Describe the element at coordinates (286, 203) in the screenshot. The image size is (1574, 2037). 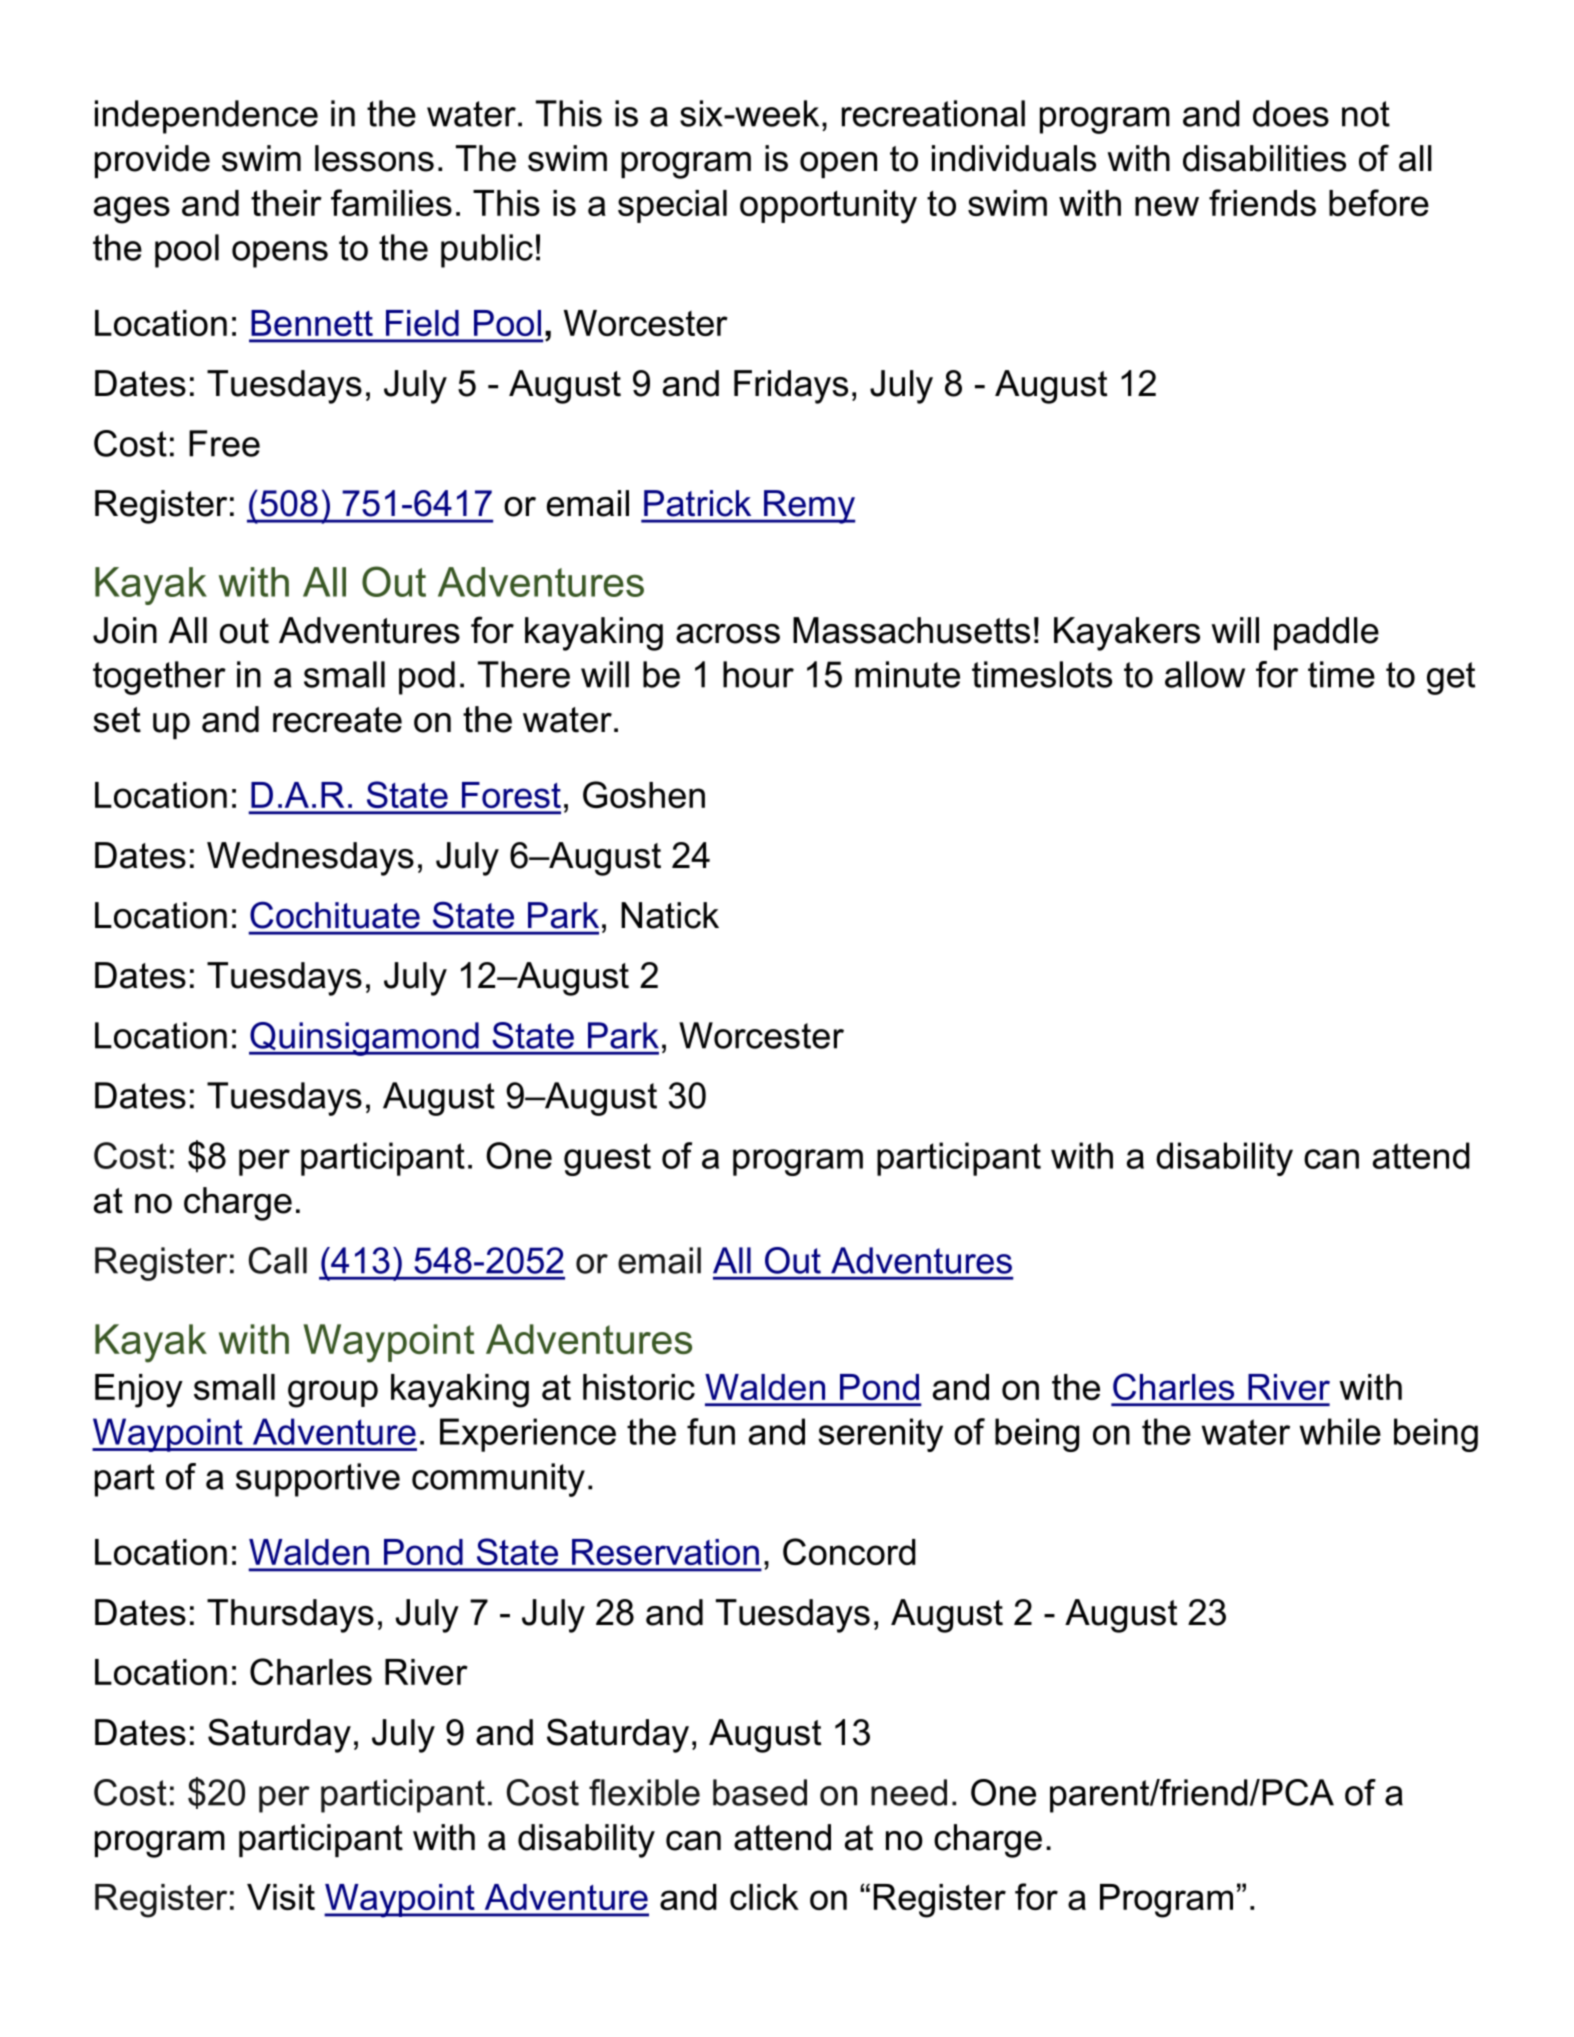
I see `their` at that location.
